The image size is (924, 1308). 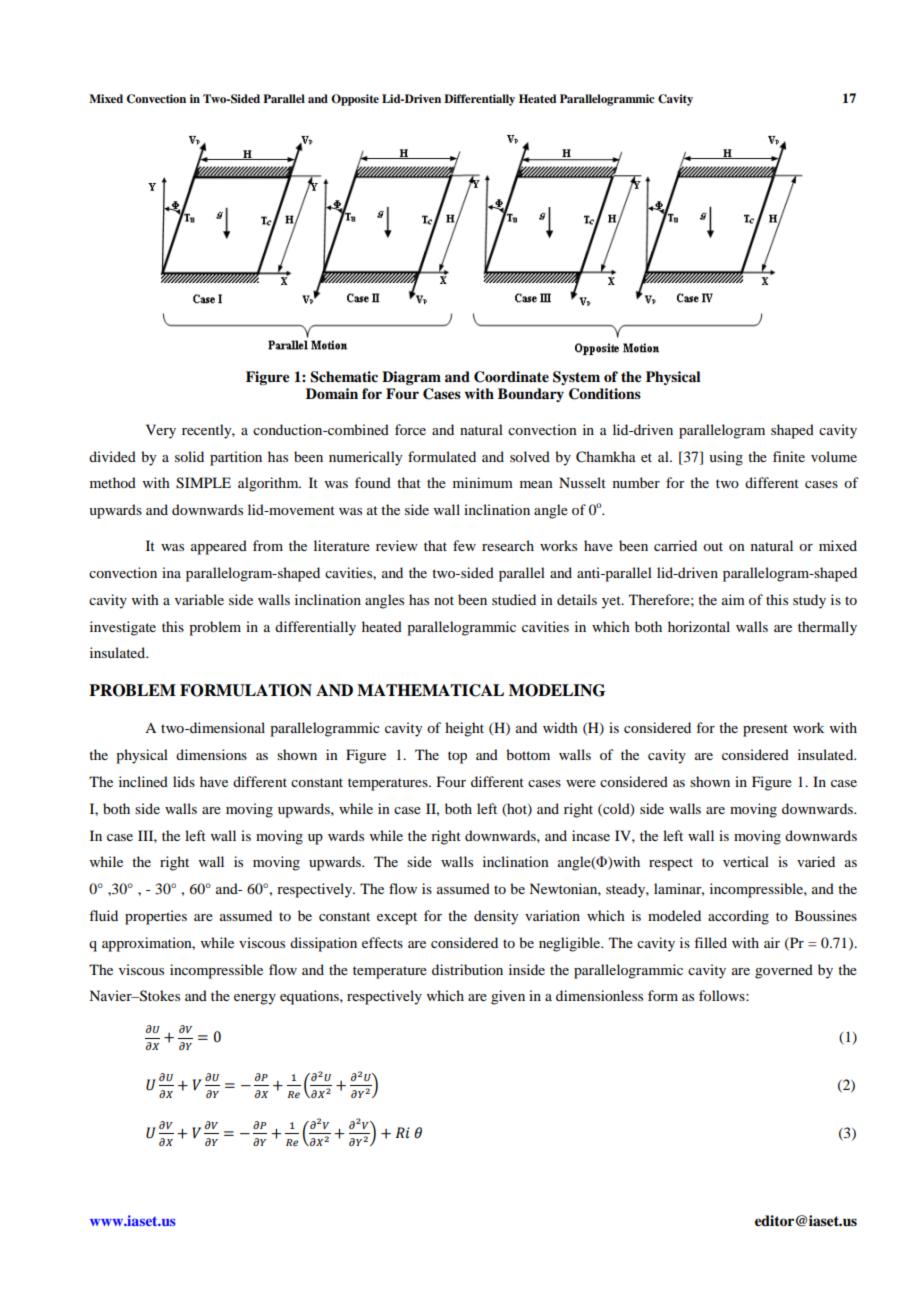 What do you see at coordinates (355, 100) in the screenshot?
I see `Opposite` at bounding box center [355, 100].
